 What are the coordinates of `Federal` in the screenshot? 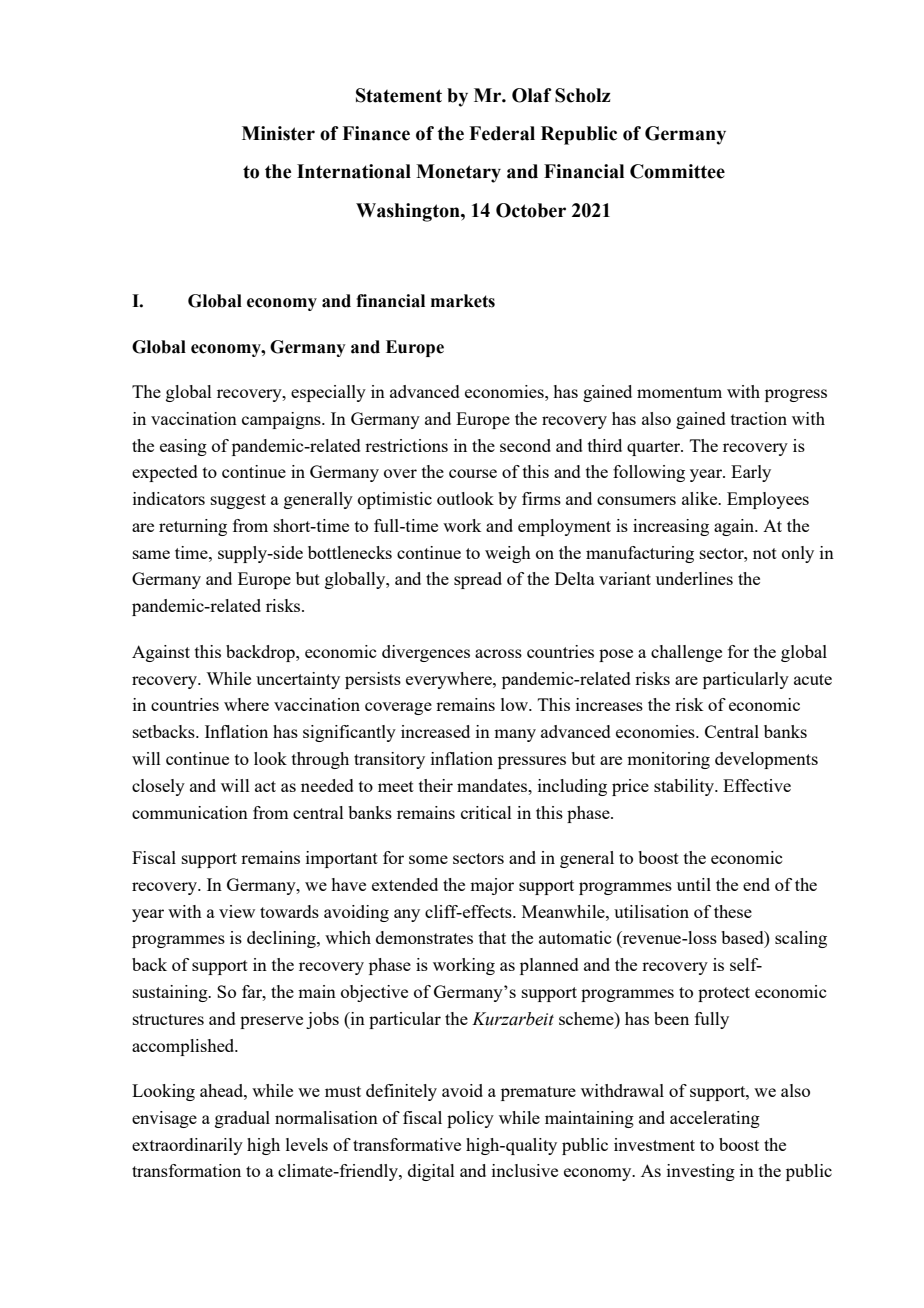 It's located at (502, 133).
